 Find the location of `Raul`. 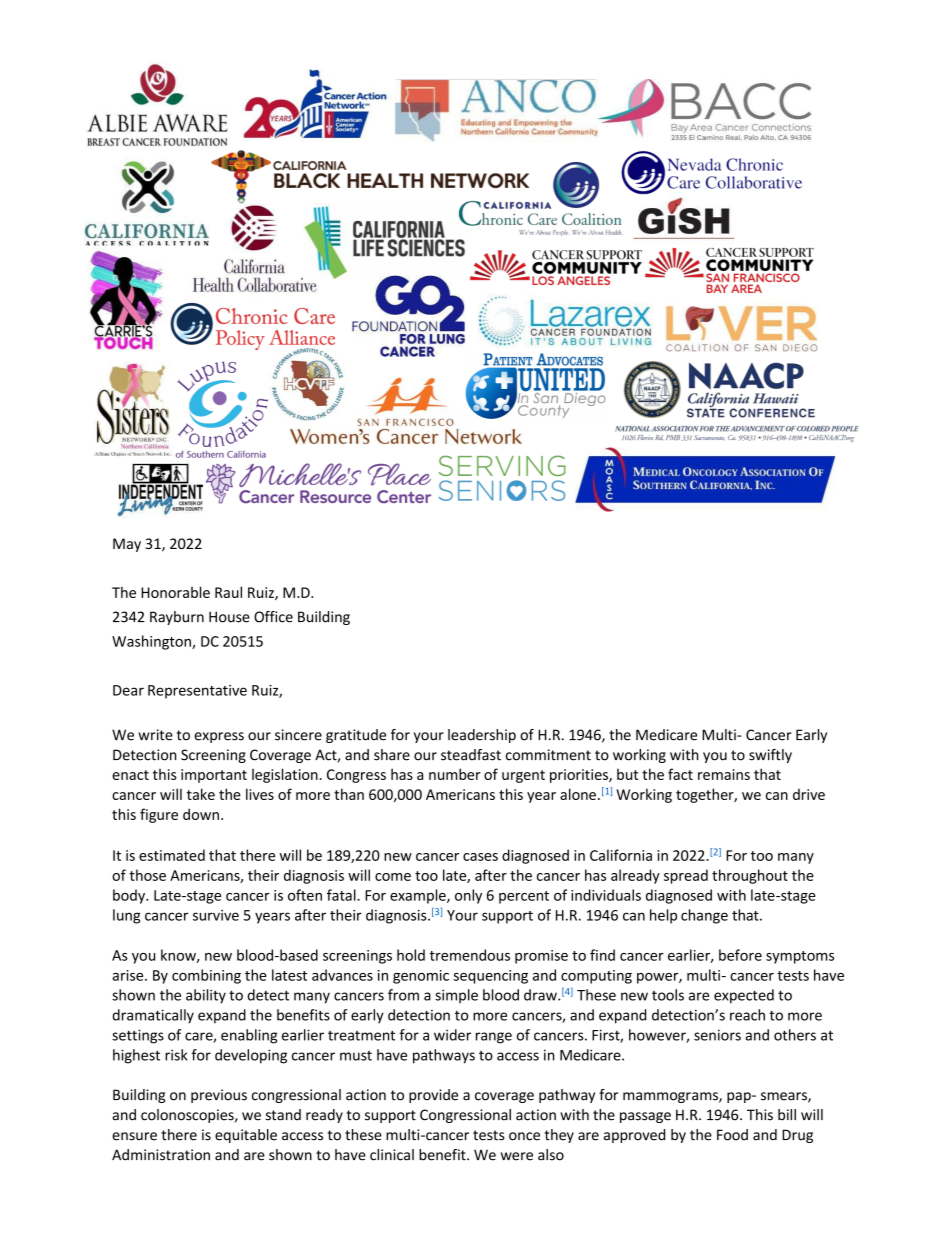

Raul is located at coordinates (228, 592).
